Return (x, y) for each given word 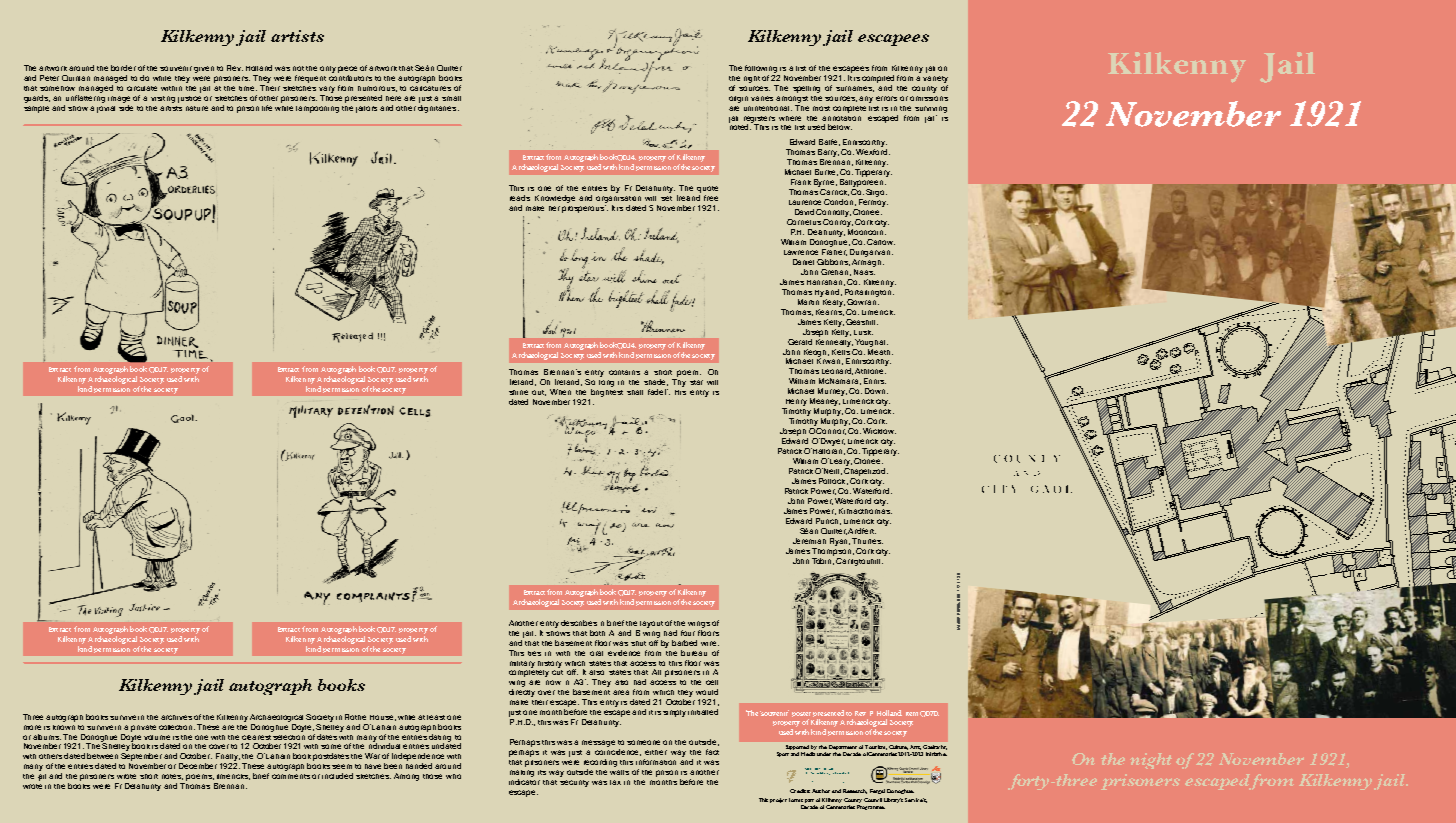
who (453, 776)
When (560, 392)
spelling (806, 89)
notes (172, 777)
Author (821, 791)
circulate (142, 88)
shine (518, 392)
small (451, 98)
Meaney (825, 403)
